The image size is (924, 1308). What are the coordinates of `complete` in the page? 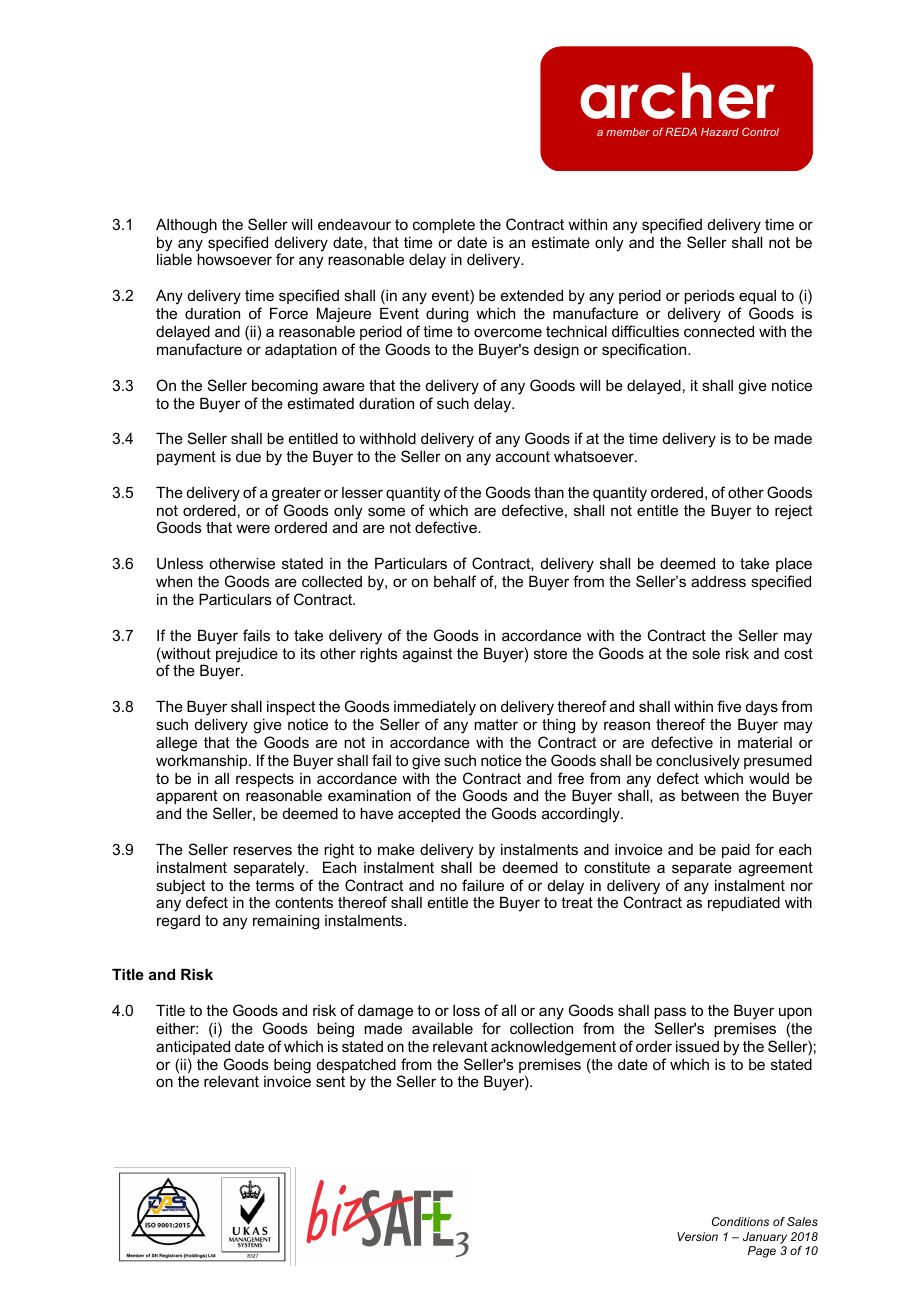 It's located at (444, 226).
